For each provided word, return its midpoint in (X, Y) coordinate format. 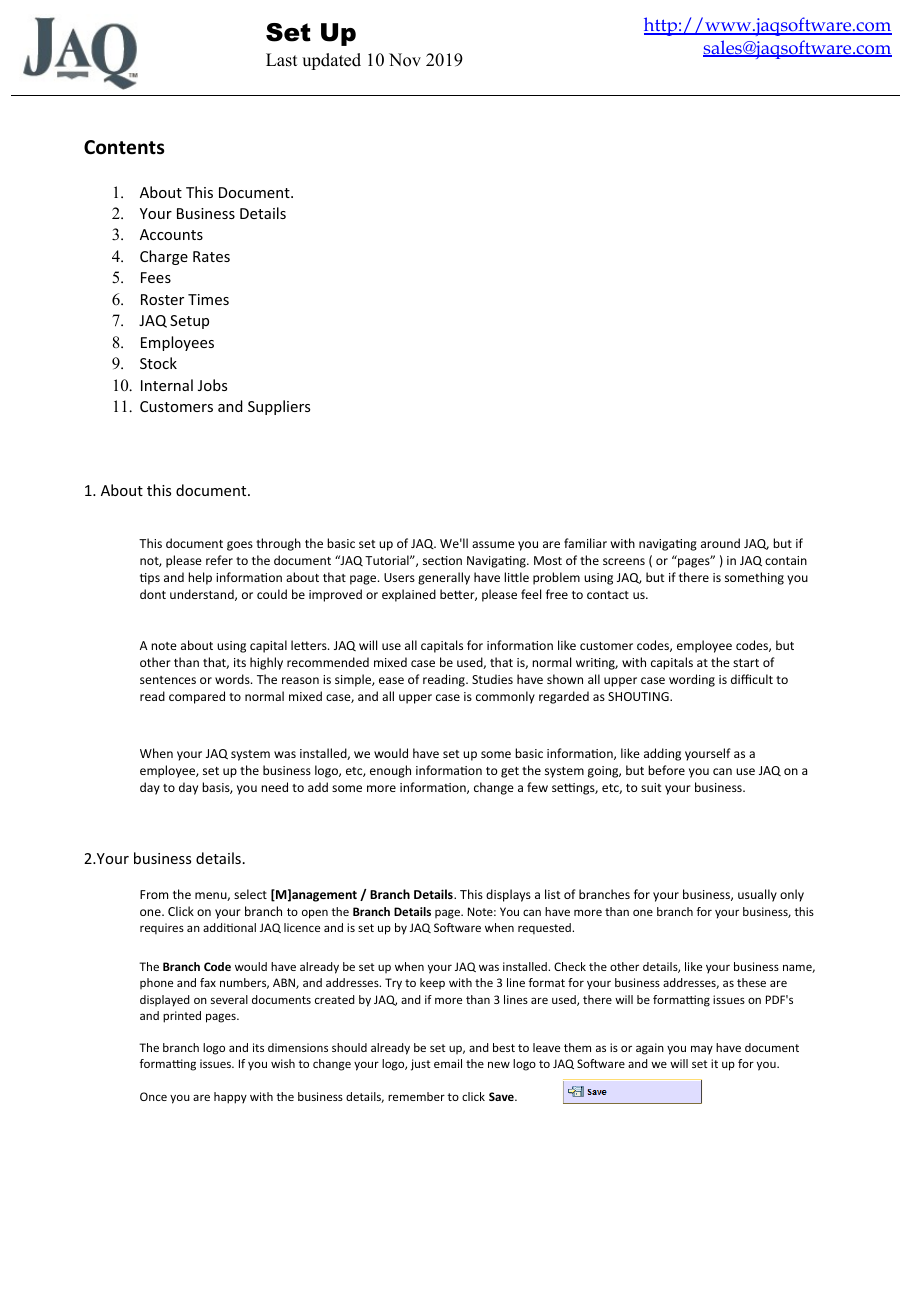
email (448, 1063)
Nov (405, 60)
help (200, 578)
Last (281, 60)
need (274, 787)
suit (651, 787)
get (510, 772)
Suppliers (279, 407)
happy (230, 1098)
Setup (189, 322)
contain (786, 560)
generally (444, 578)
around (720, 543)
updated (331, 61)
